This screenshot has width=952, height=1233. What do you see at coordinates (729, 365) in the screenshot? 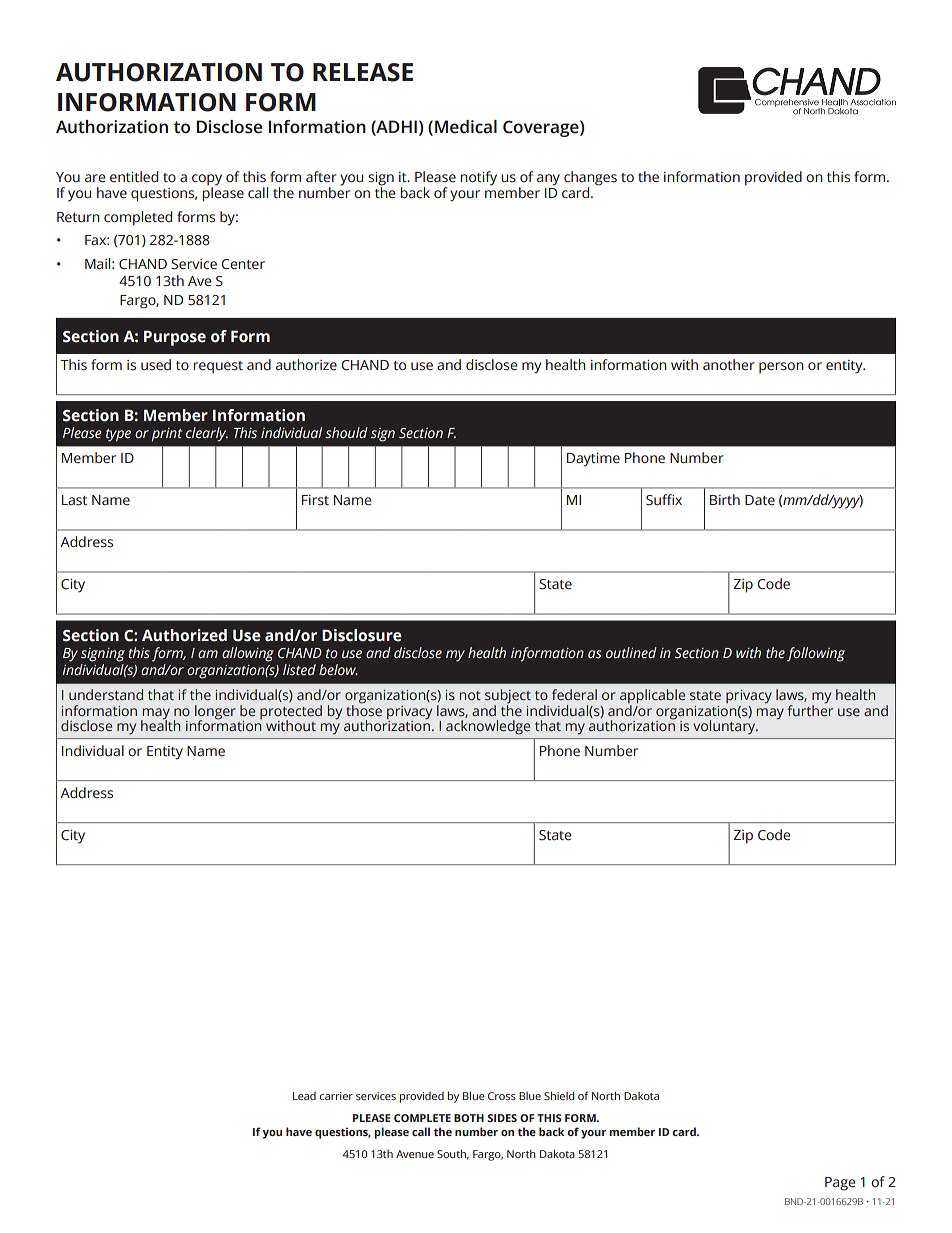
I see `another` at bounding box center [729, 365].
